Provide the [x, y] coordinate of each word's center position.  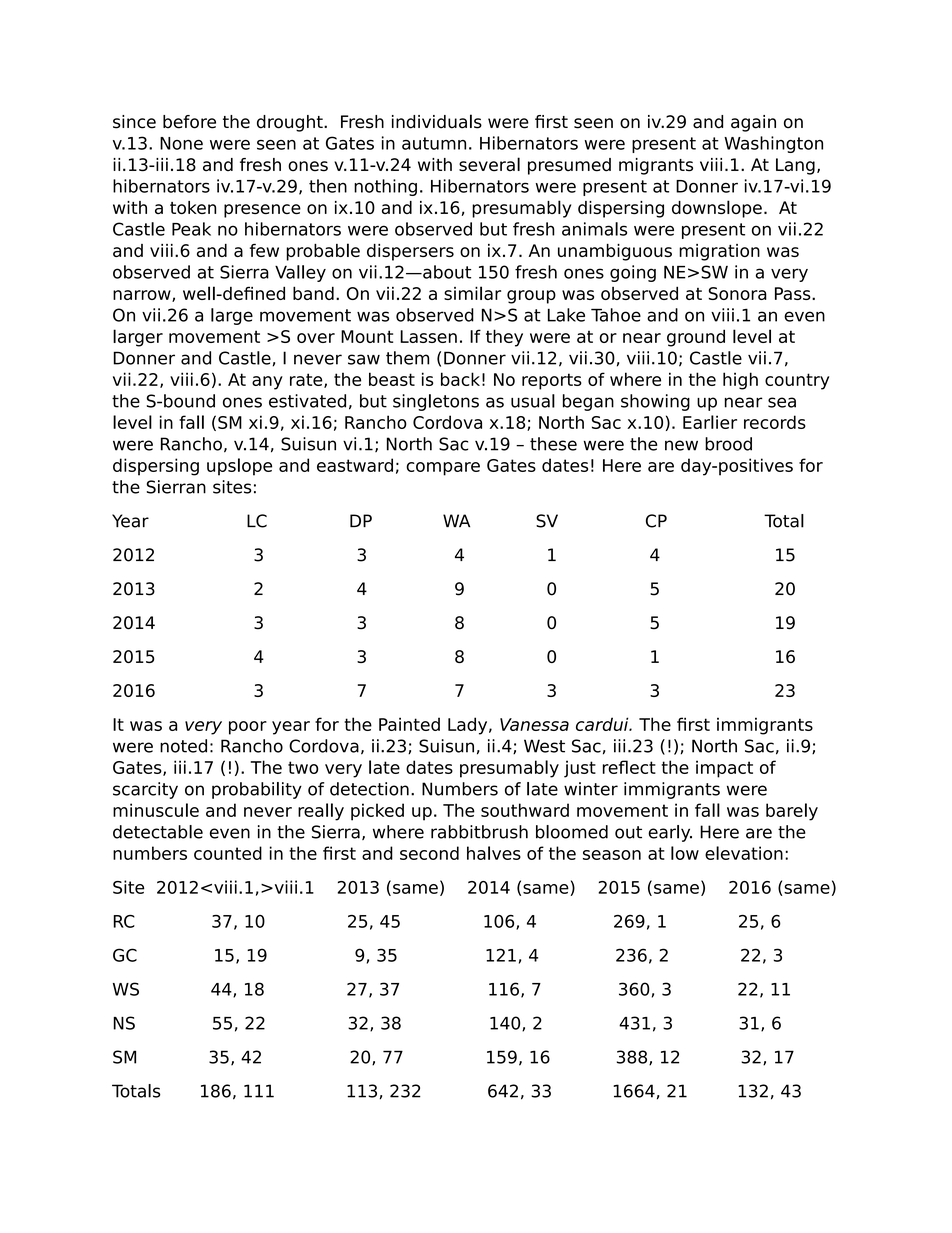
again [753, 123]
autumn [434, 143]
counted [228, 853]
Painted [409, 724]
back [460, 379]
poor [248, 728]
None [181, 143]
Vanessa [534, 724]
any [267, 383]
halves [494, 853]
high [740, 381]
